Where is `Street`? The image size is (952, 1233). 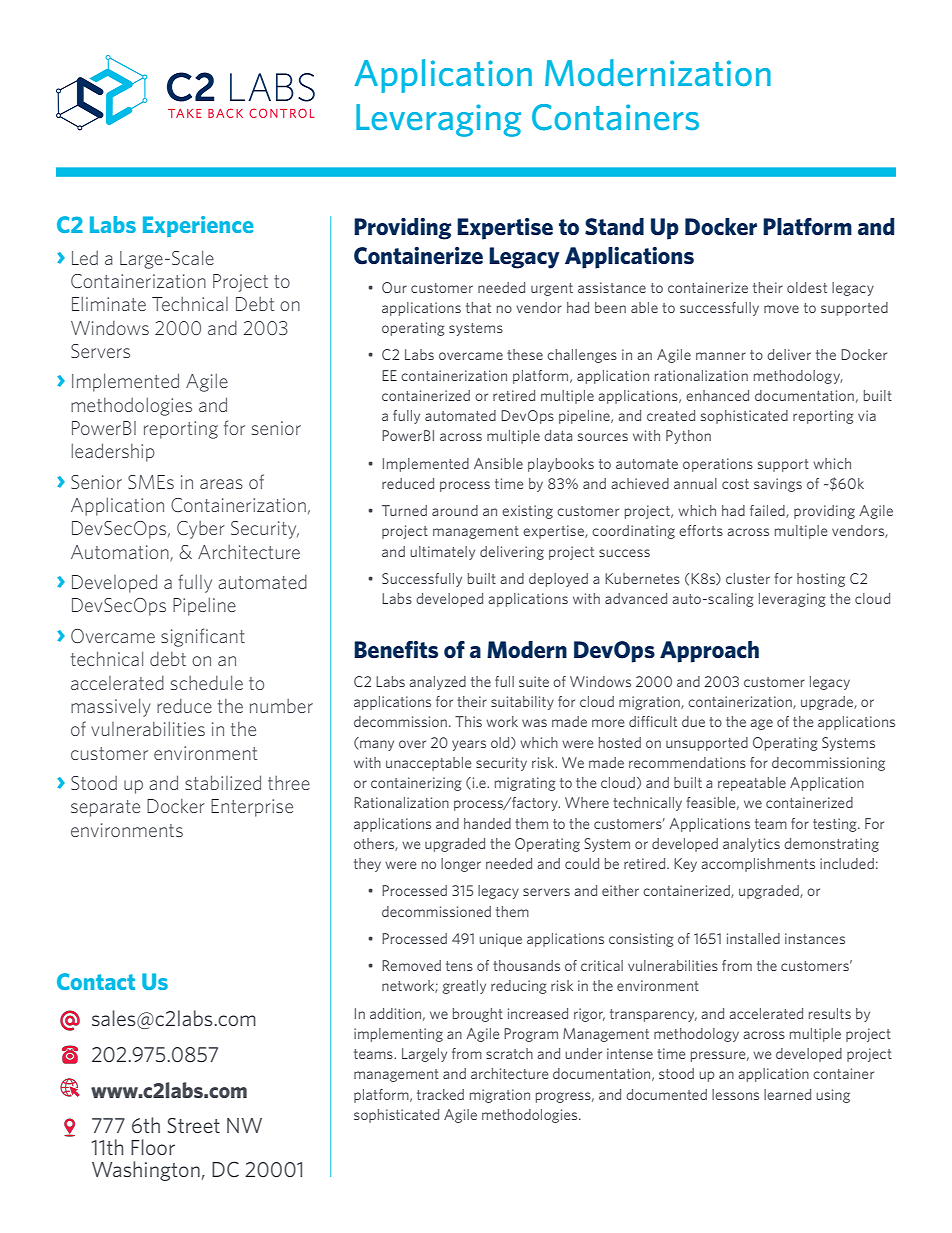 Street is located at coordinates (193, 1125).
